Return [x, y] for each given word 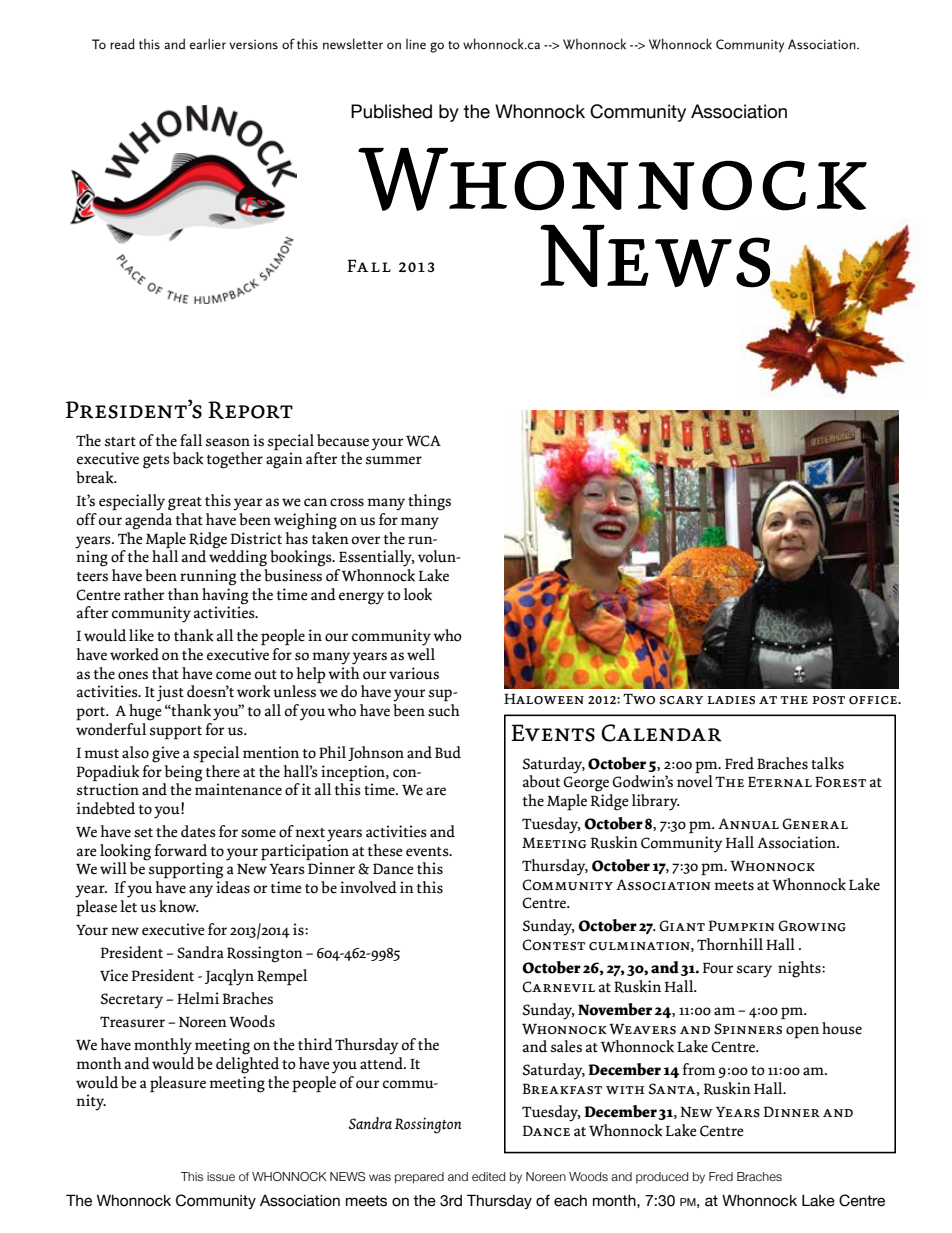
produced [662, 1178]
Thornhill [730, 944]
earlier [208, 43]
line [416, 44]
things [429, 502]
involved [368, 887]
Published [391, 111]
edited [488, 1176]
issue [221, 1176]
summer [394, 460]
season [228, 442]
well [421, 654]
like [141, 635]
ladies [731, 700]
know [179, 906]
